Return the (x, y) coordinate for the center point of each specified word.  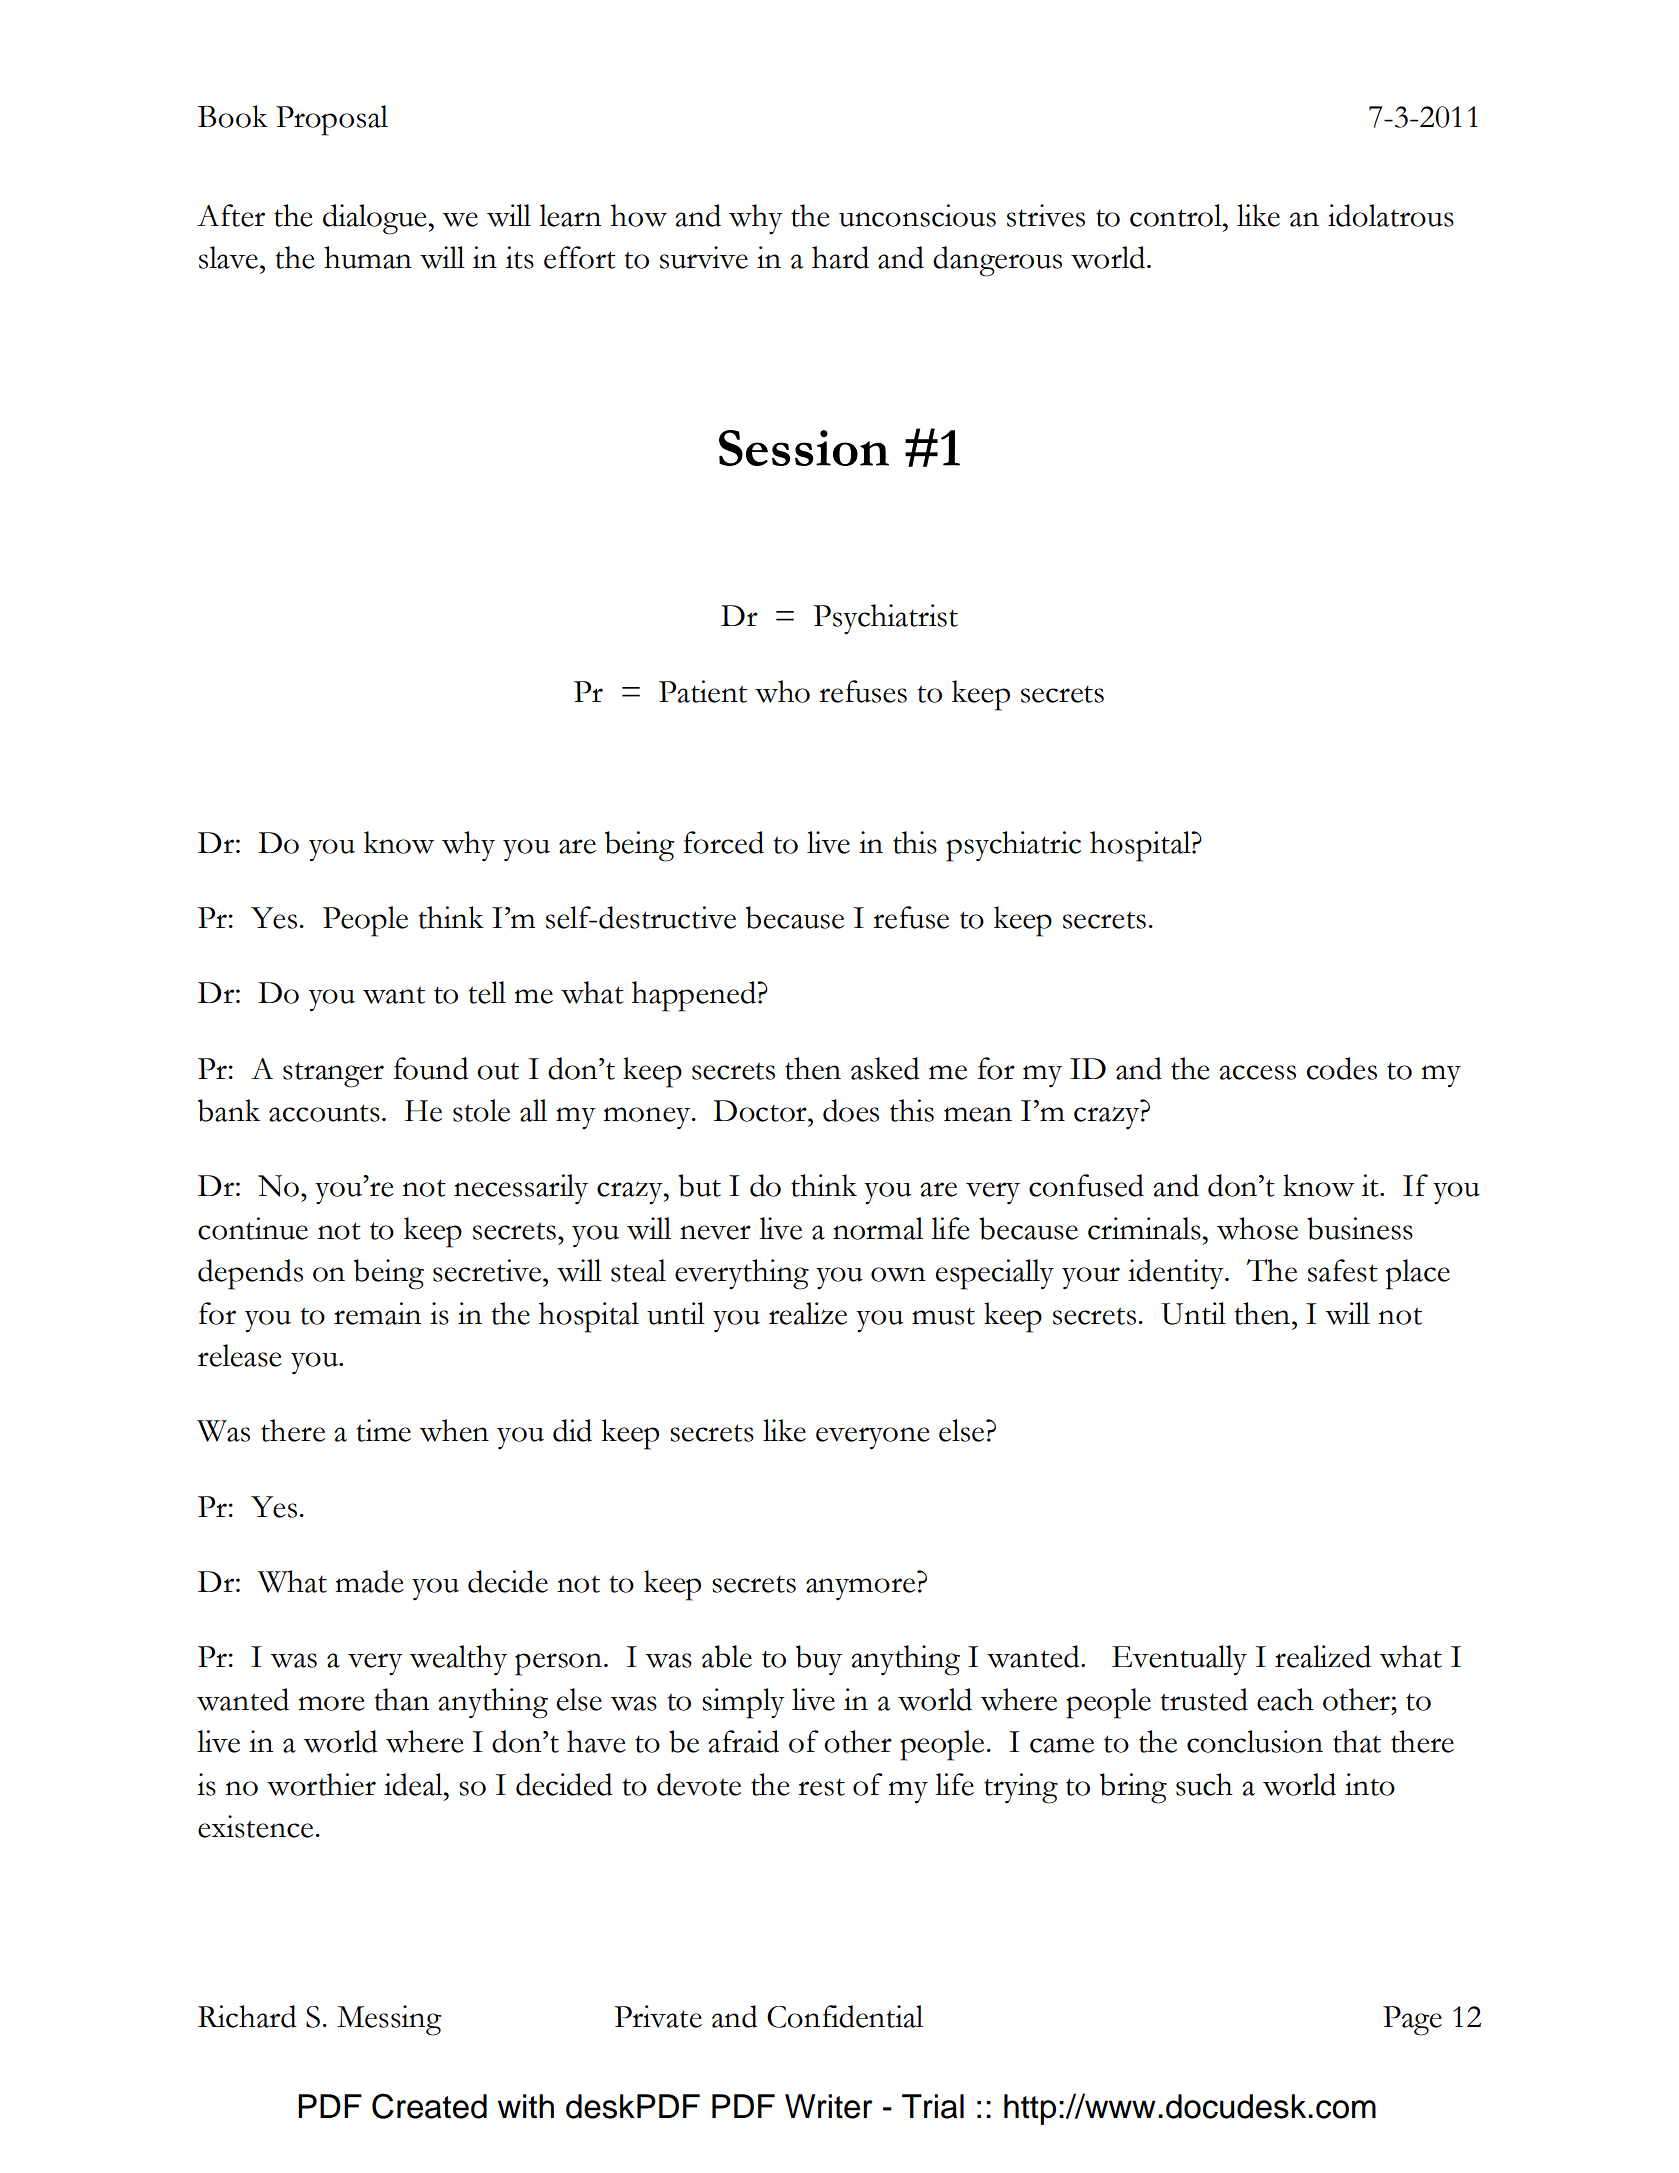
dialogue (376, 219)
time (383, 1430)
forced (723, 842)
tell (487, 992)
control (1177, 215)
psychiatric (1013, 846)
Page (1412, 2021)
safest (1343, 1270)
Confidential (845, 2016)
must (943, 1316)
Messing (389, 2020)
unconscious (917, 215)
